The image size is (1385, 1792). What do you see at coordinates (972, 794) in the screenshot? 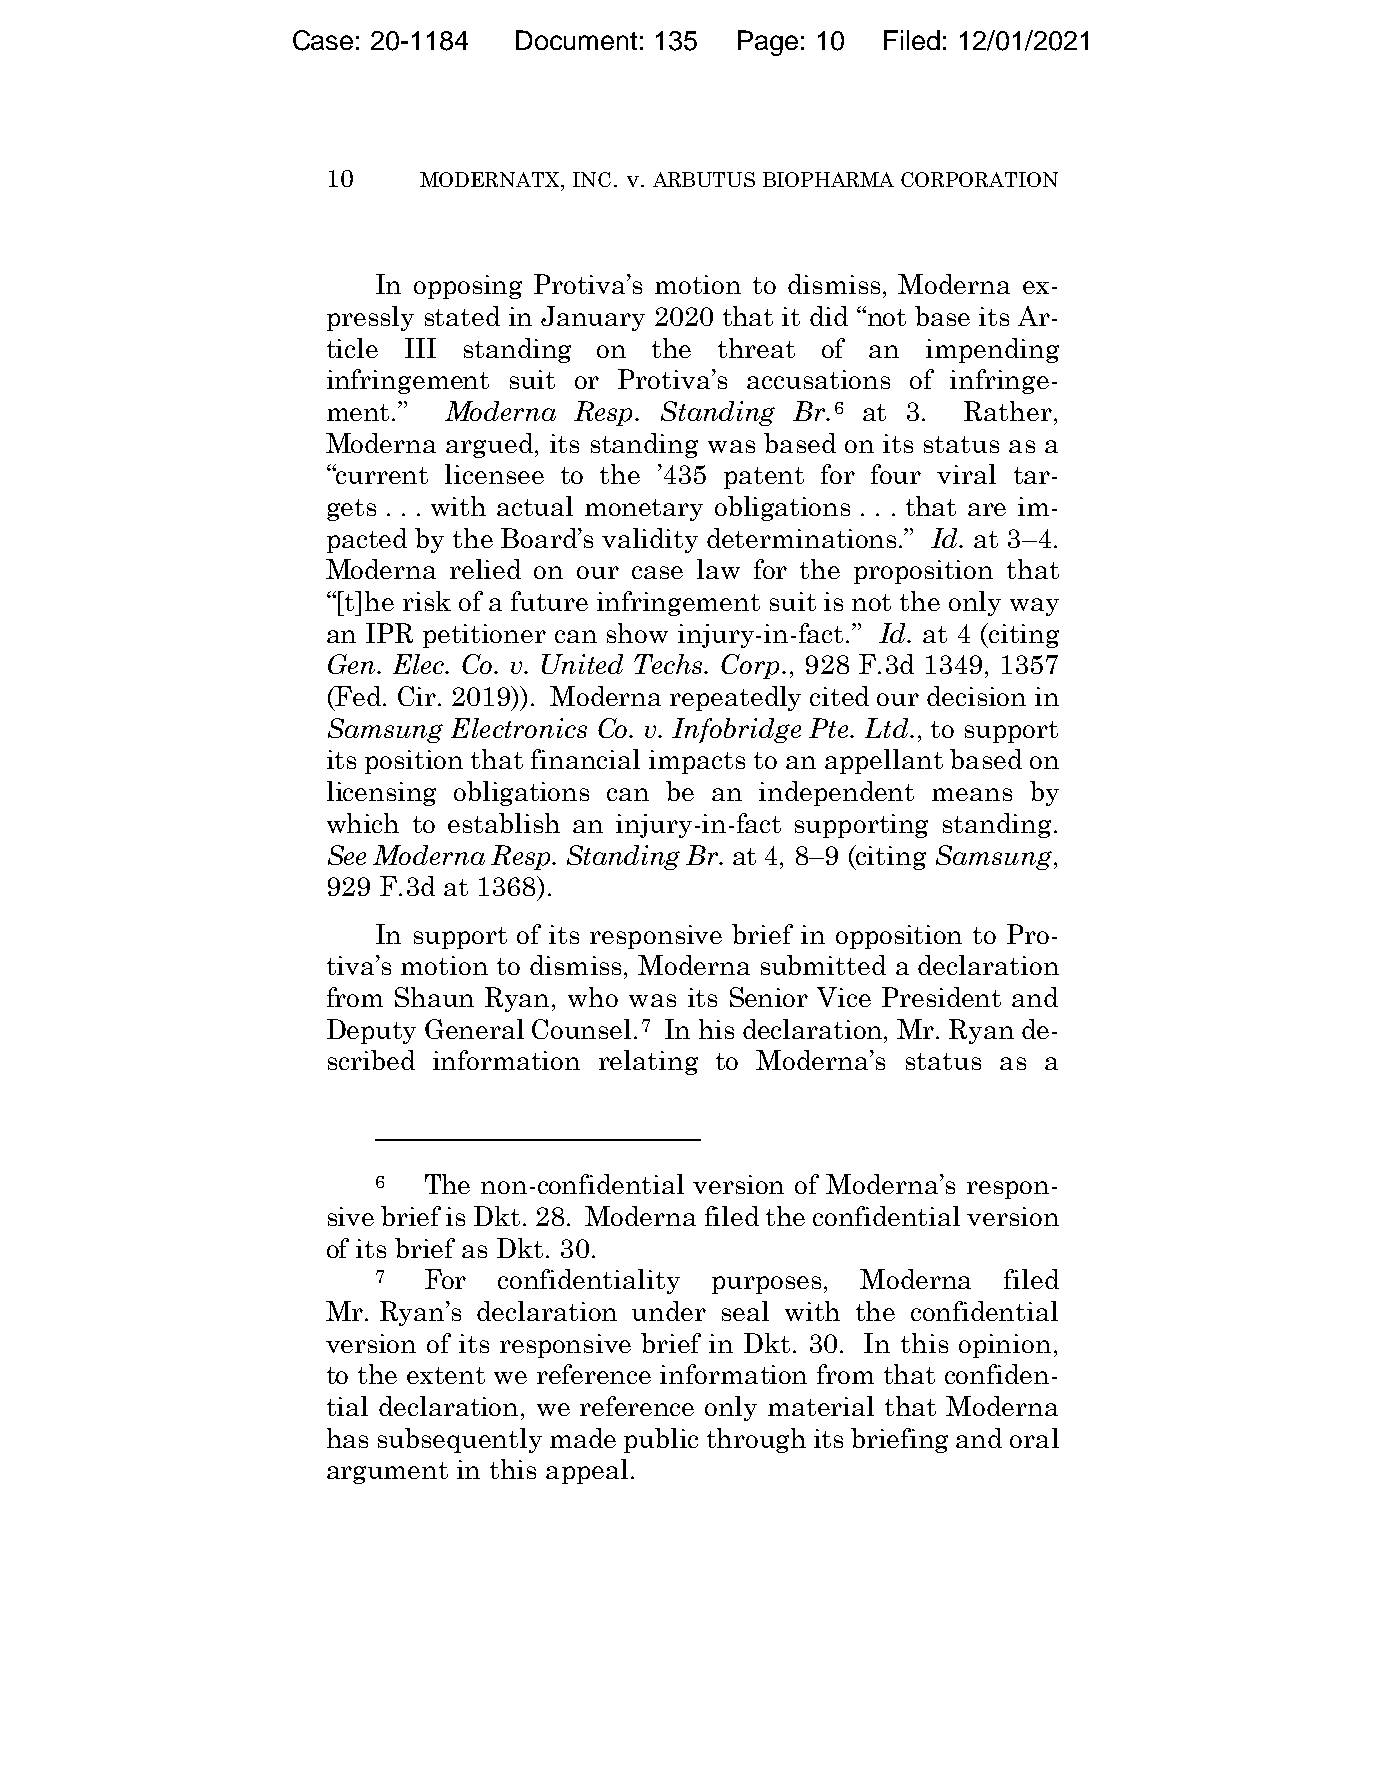
I see `means` at bounding box center [972, 794].
